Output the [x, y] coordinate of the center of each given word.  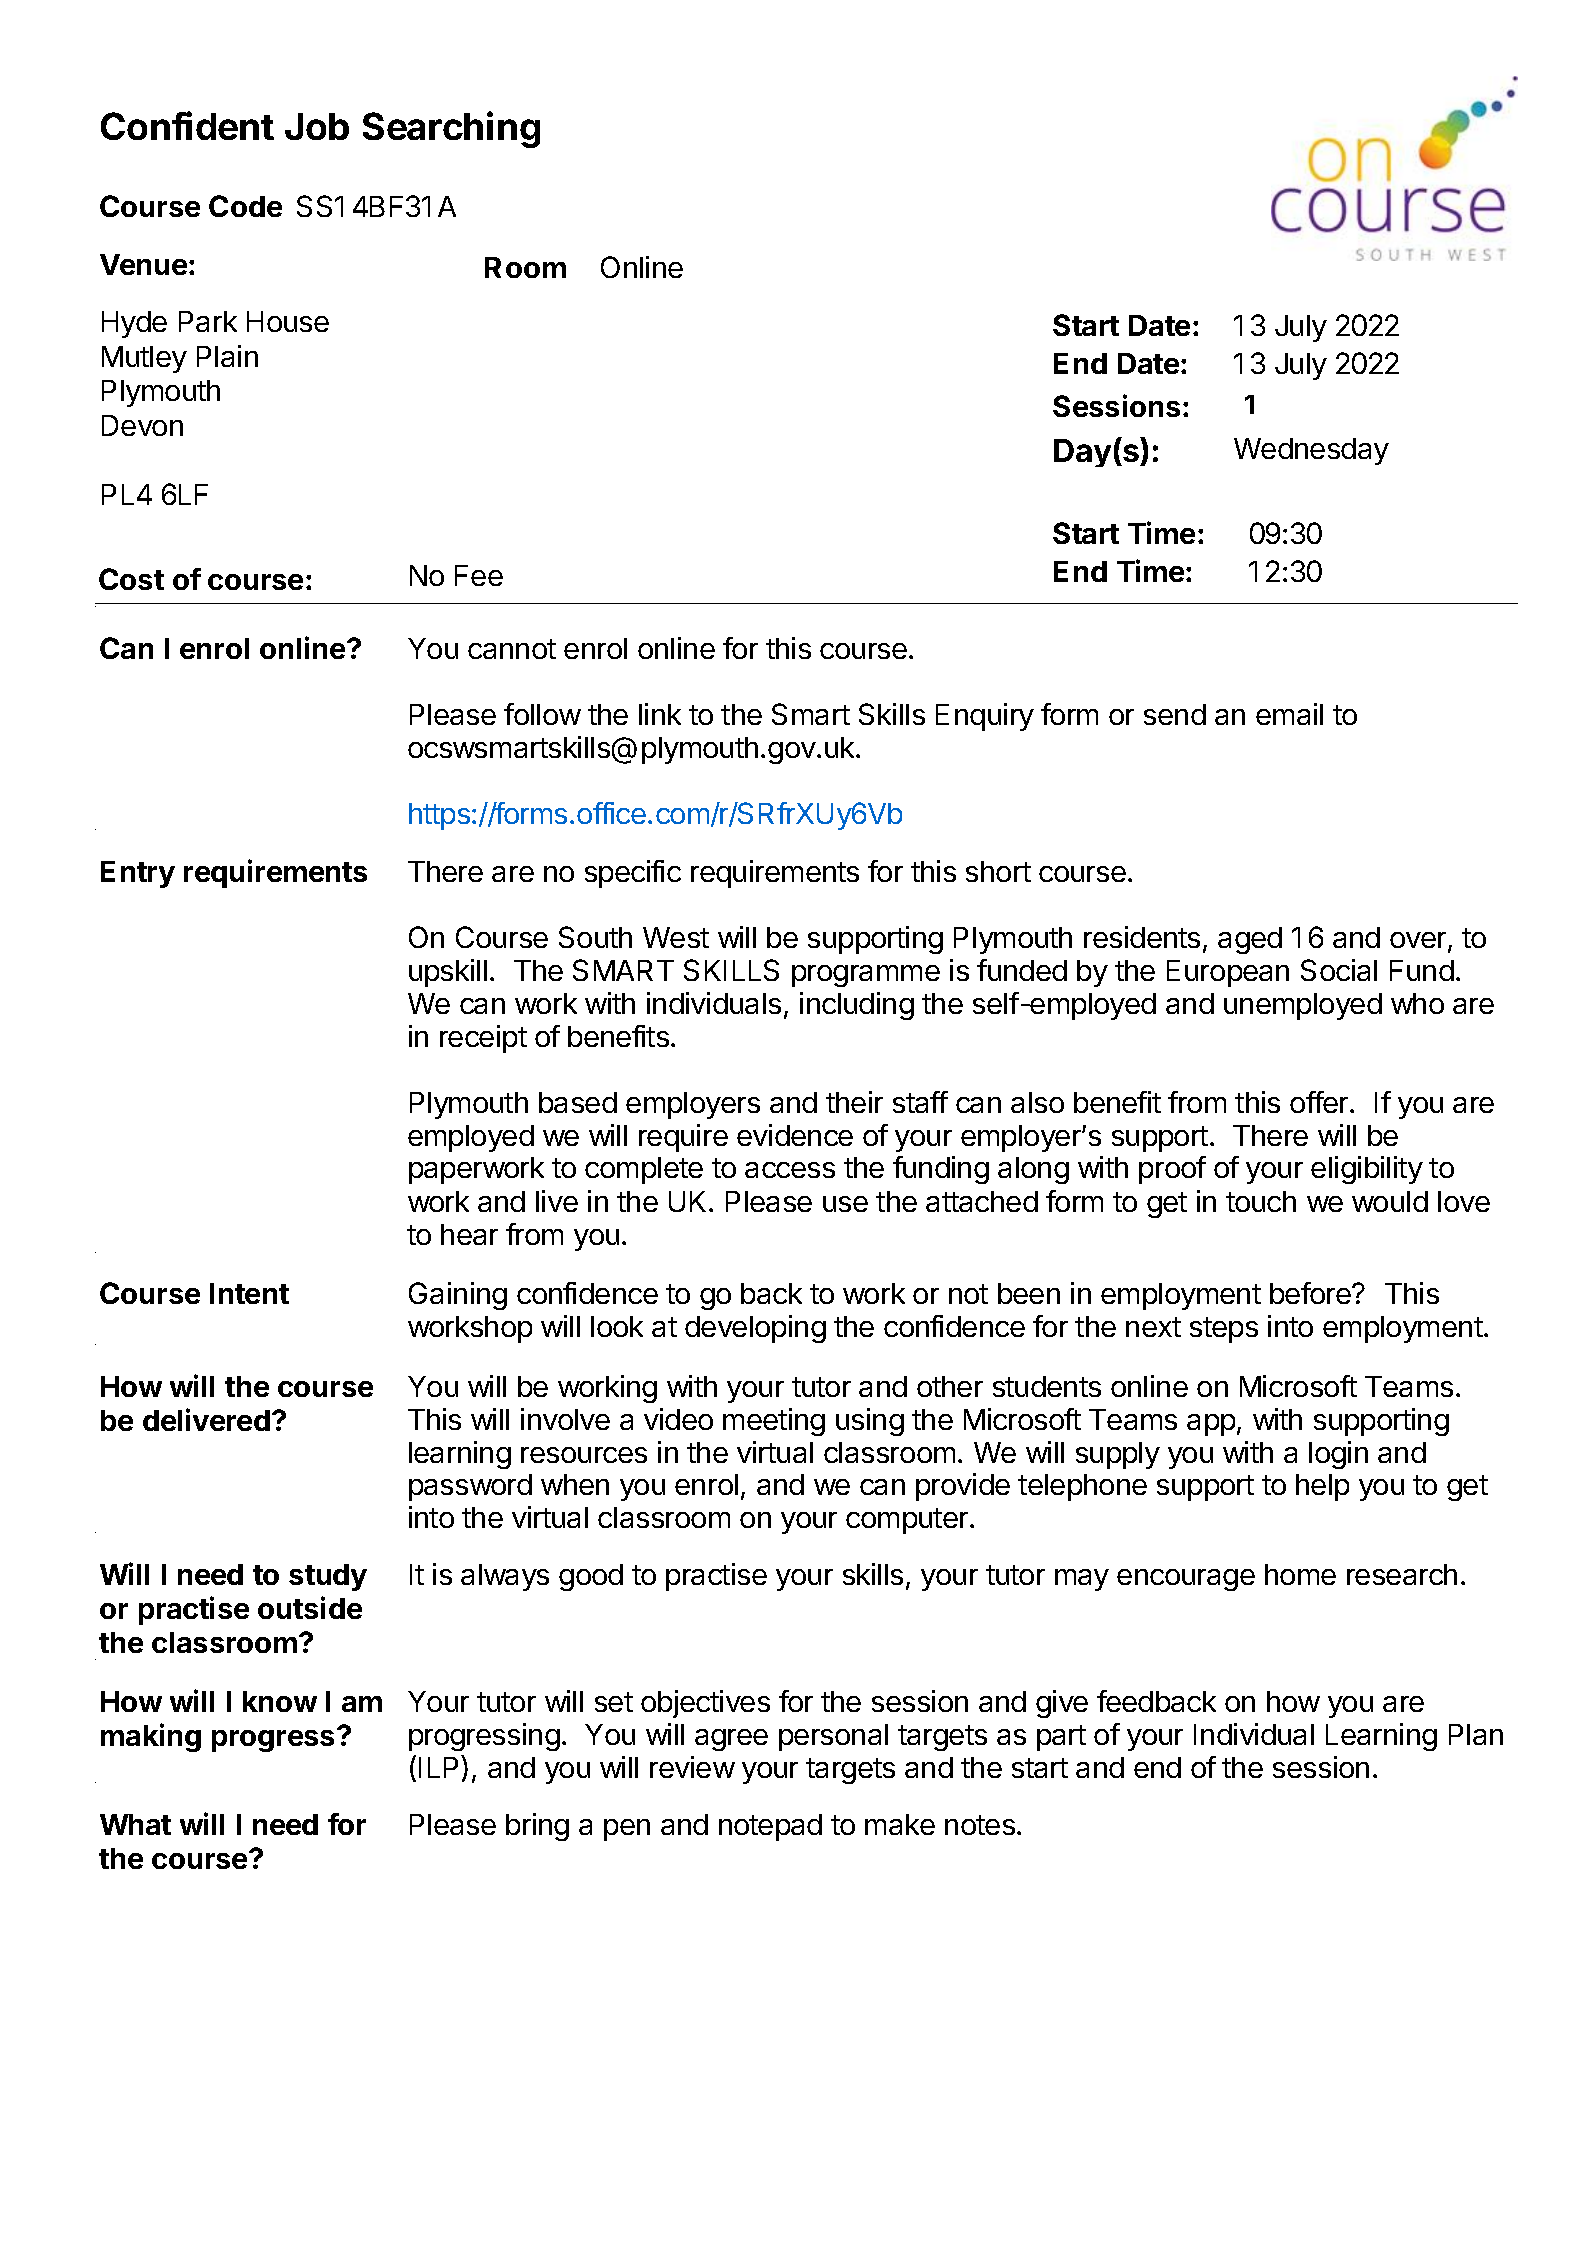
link [660, 714]
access [790, 1170]
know [280, 1701]
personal [833, 1737]
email [1289, 714]
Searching [451, 129]
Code [245, 206]
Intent [249, 1293]
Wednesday [1311, 451]
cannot [512, 649]
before [1311, 1293]
